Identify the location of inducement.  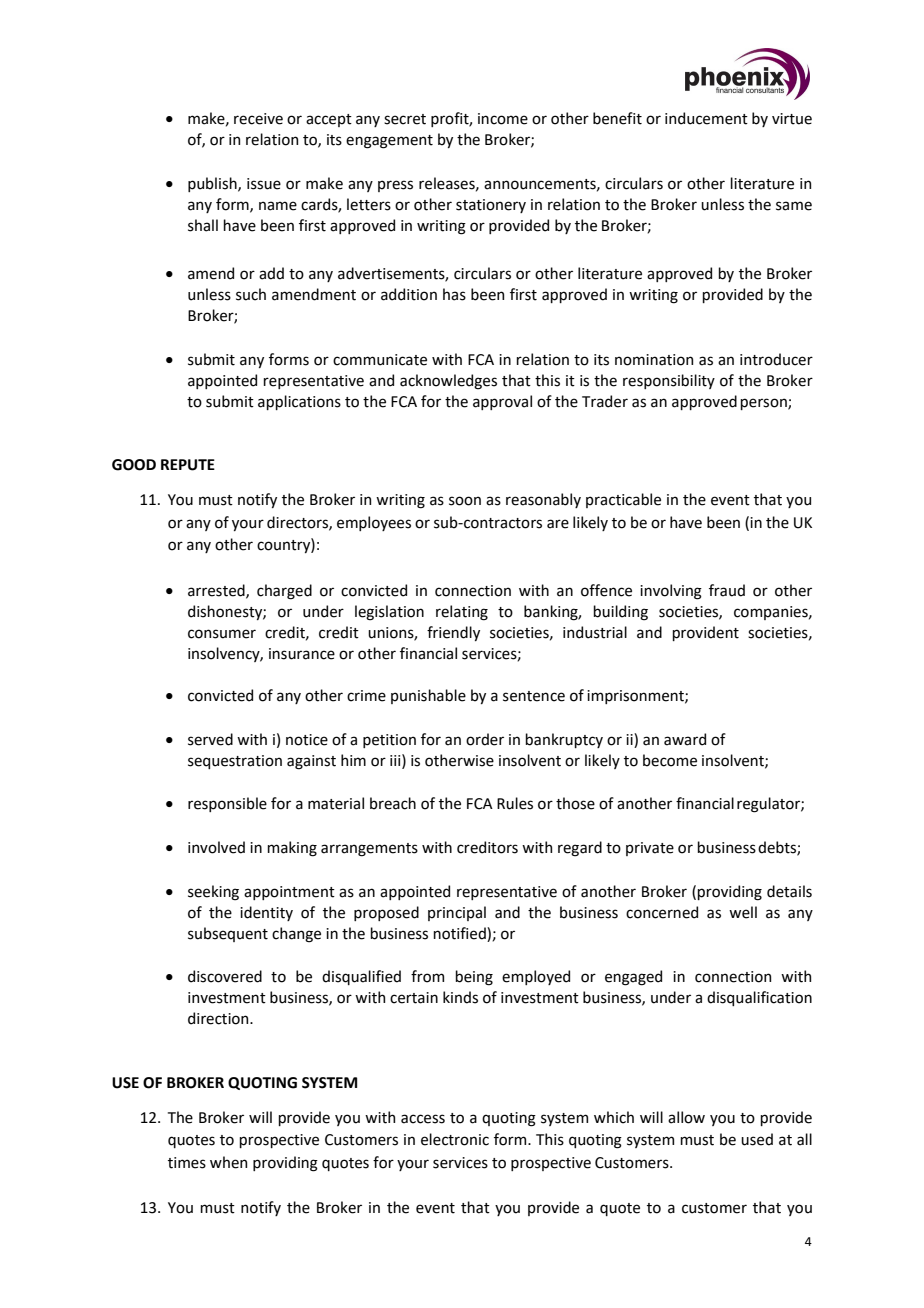
(706, 118).
